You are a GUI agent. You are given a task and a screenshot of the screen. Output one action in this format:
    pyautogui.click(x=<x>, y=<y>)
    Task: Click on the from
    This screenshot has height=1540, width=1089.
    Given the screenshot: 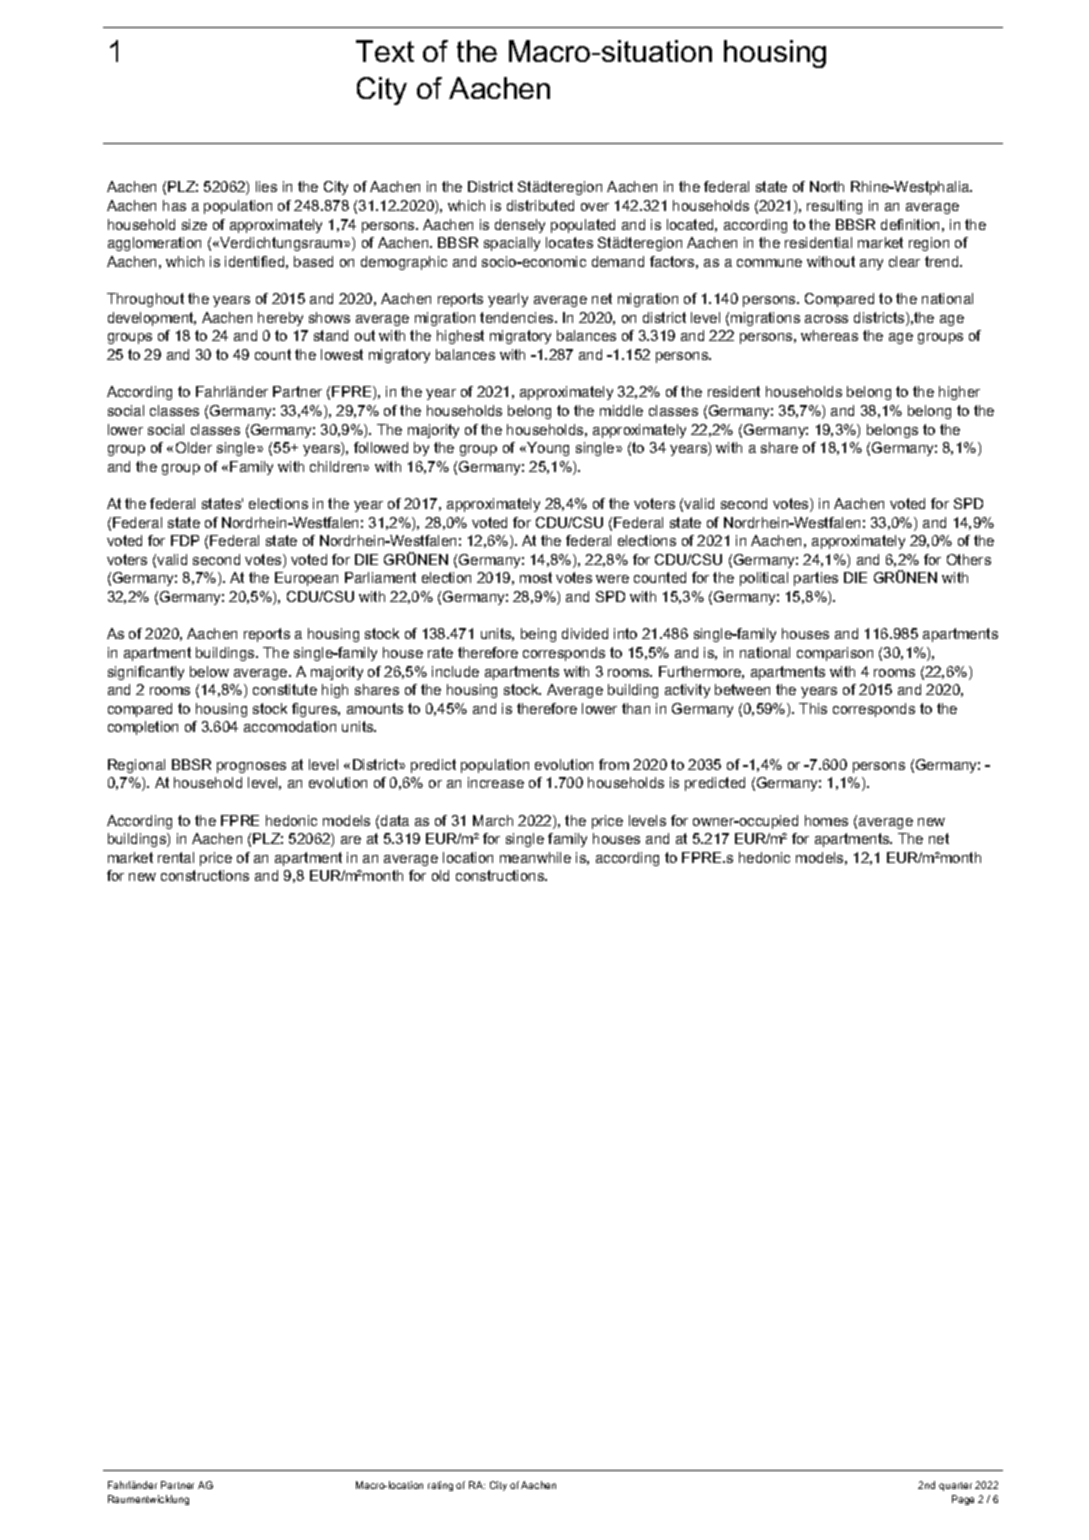 What is the action you would take?
    pyautogui.click(x=614, y=764)
